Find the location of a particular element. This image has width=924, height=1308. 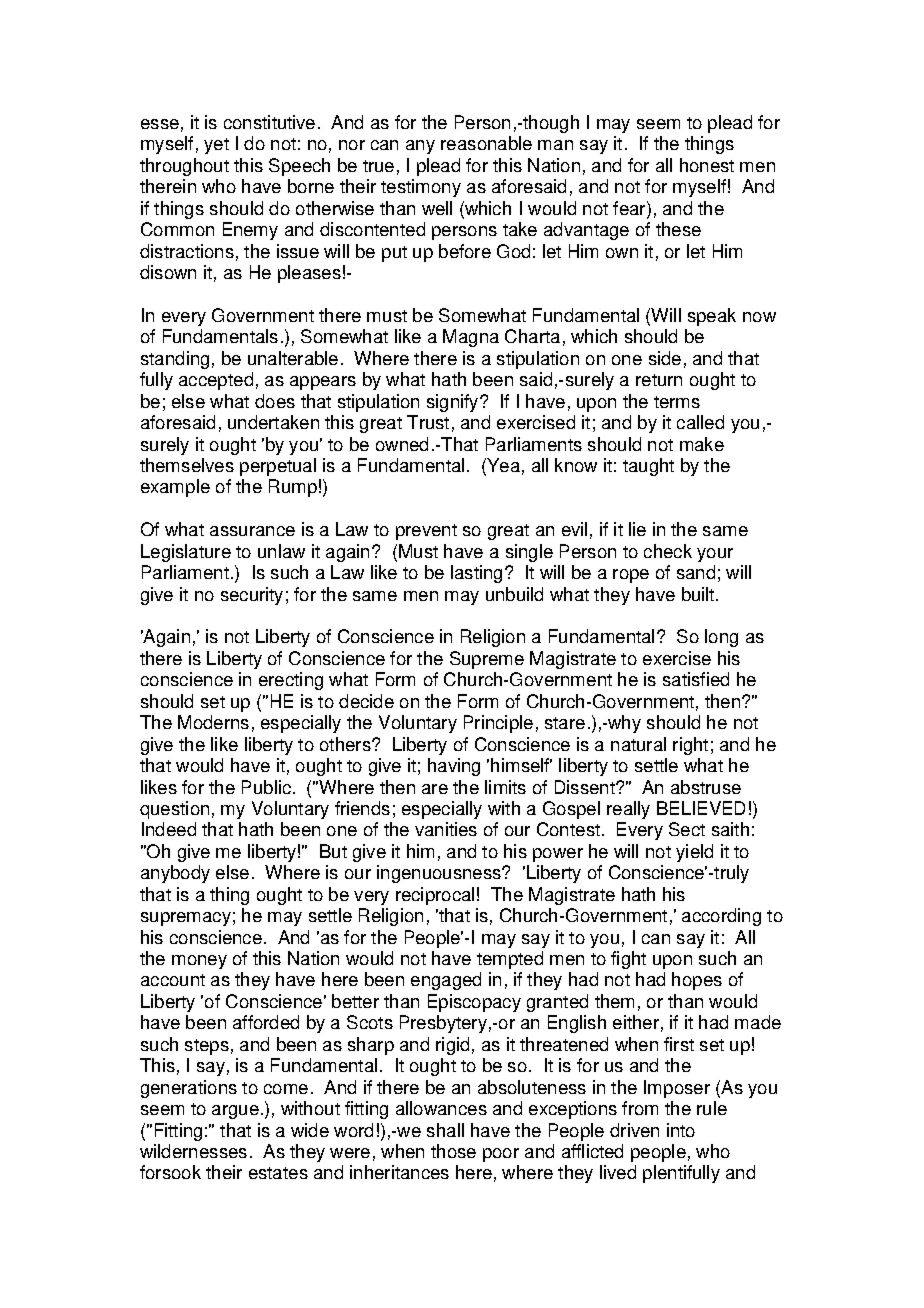

yet is located at coordinates (216, 146).
